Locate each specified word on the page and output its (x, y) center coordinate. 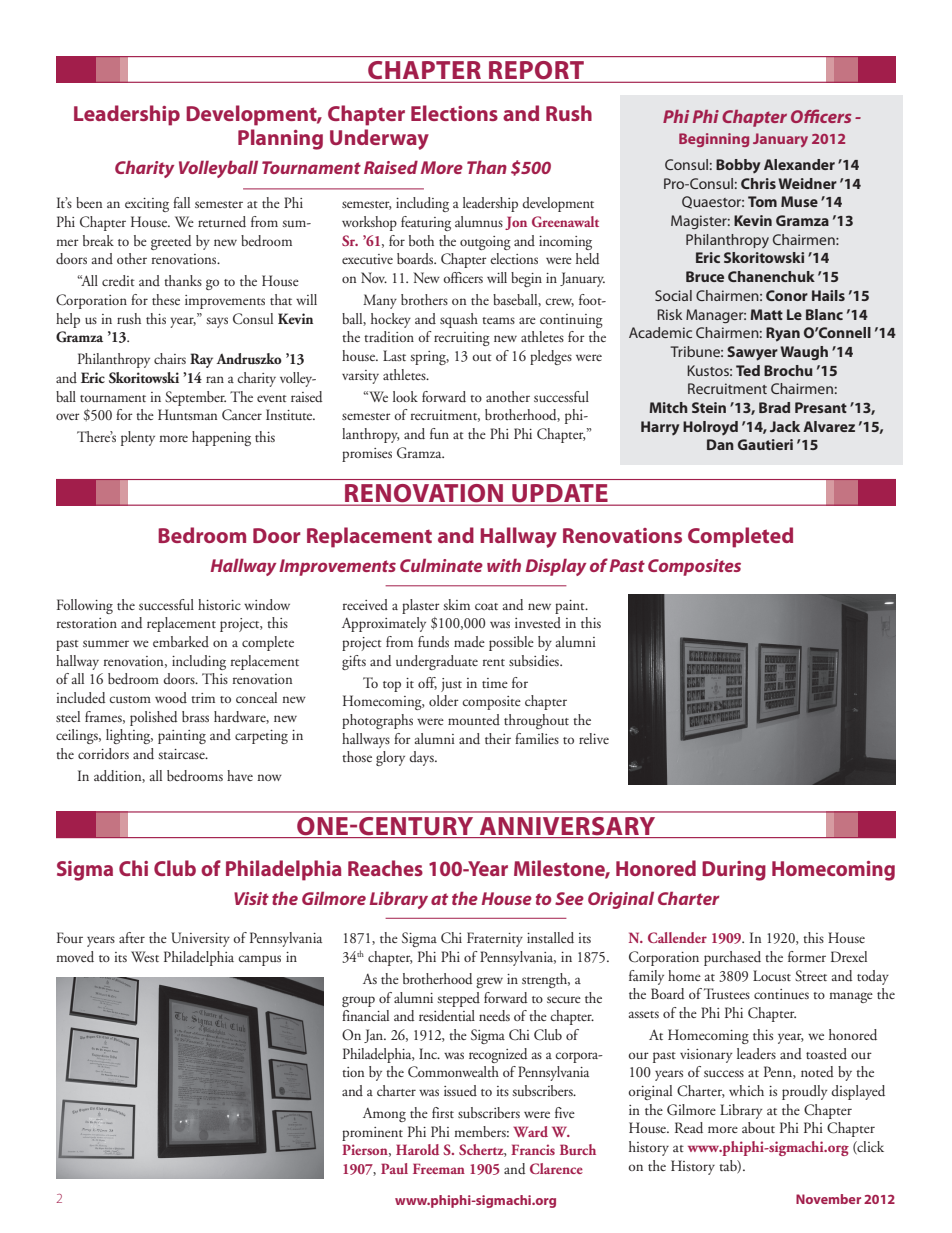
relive (594, 738)
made (469, 641)
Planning (280, 139)
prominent (372, 1134)
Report (536, 70)
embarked (181, 641)
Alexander (799, 164)
